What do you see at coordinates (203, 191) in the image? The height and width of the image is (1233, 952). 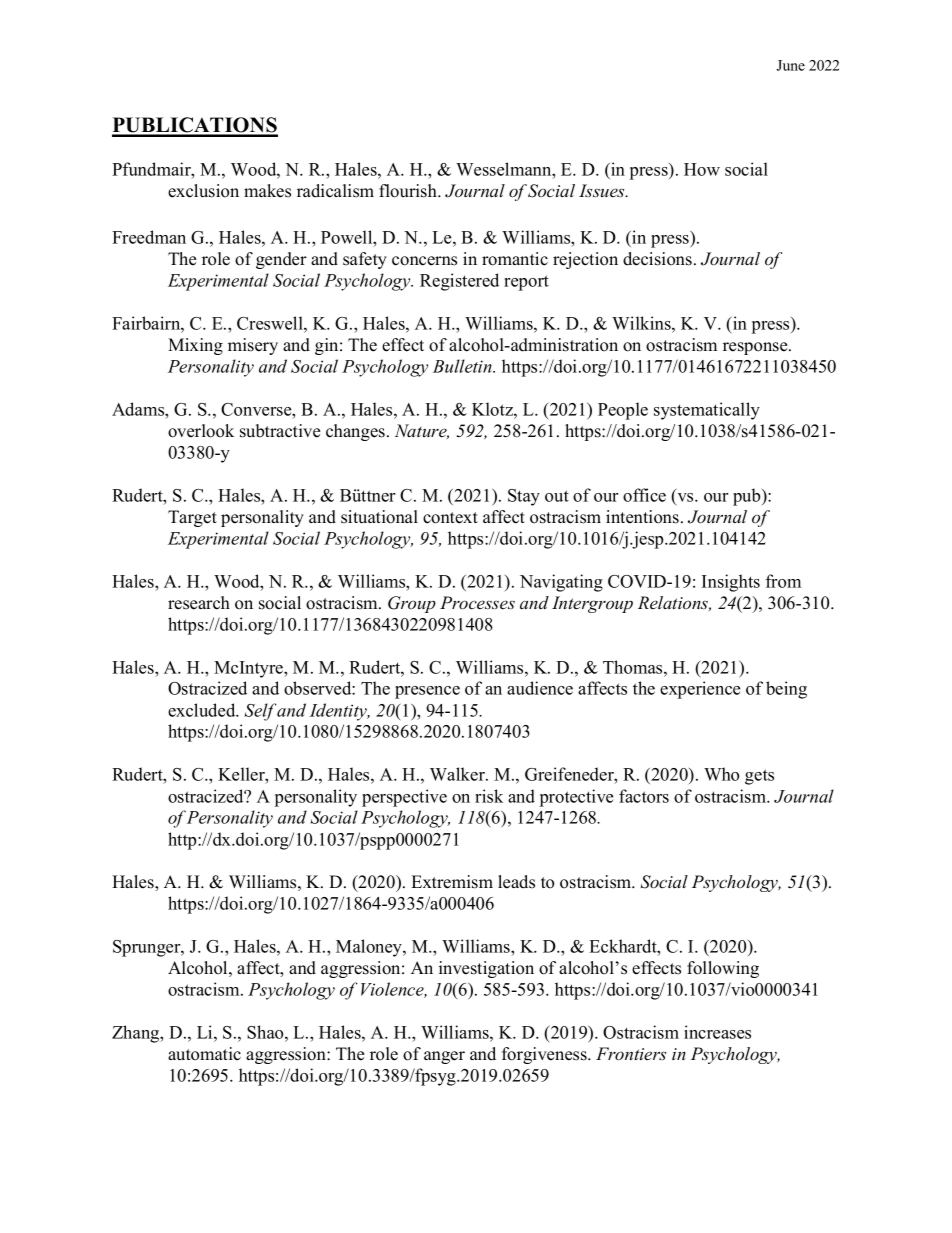 I see `exclusion` at bounding box center [203, 191].
